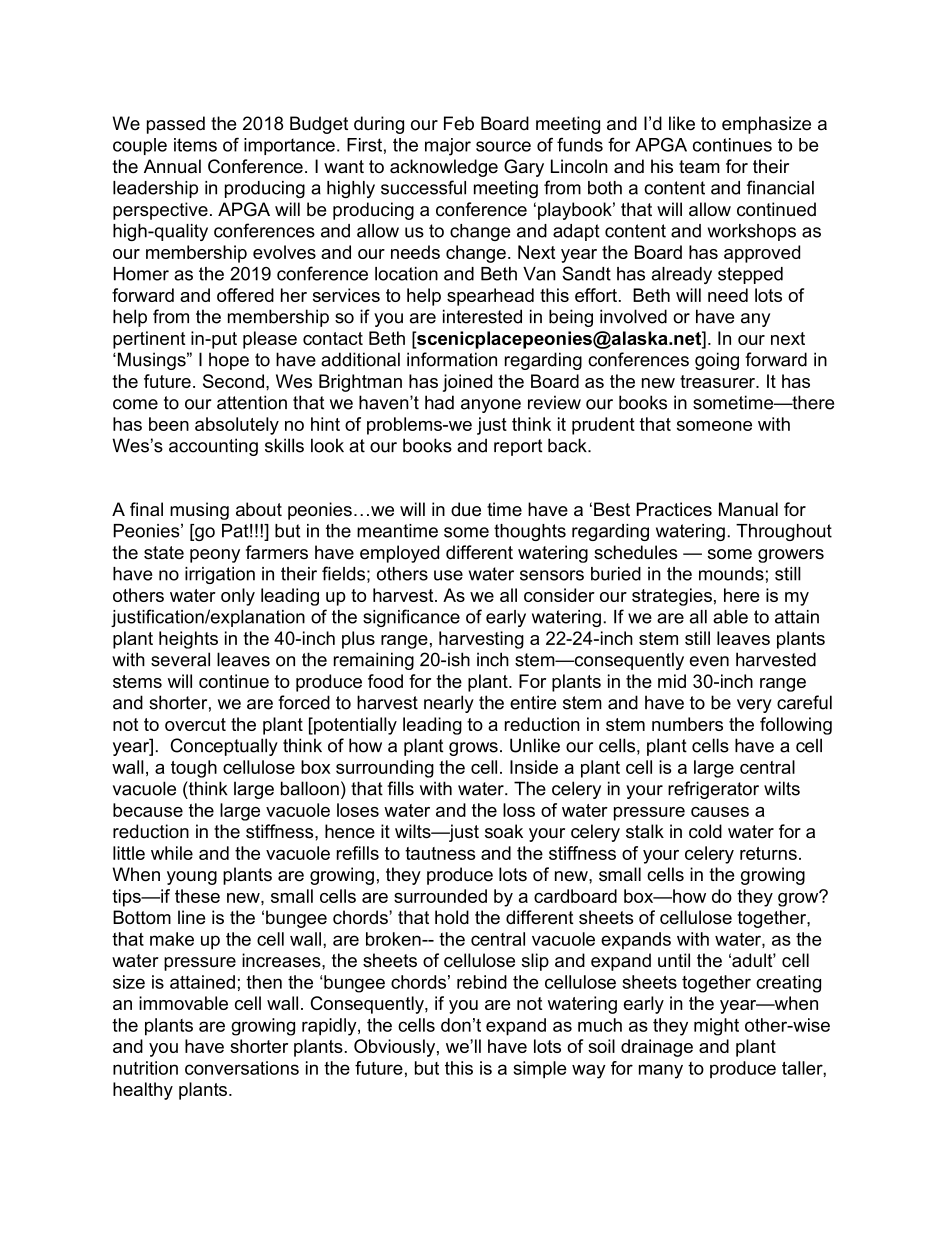  What do you see at coordinates (448, 147) in the image?
I see `major` at bounding box center [448, 147].
